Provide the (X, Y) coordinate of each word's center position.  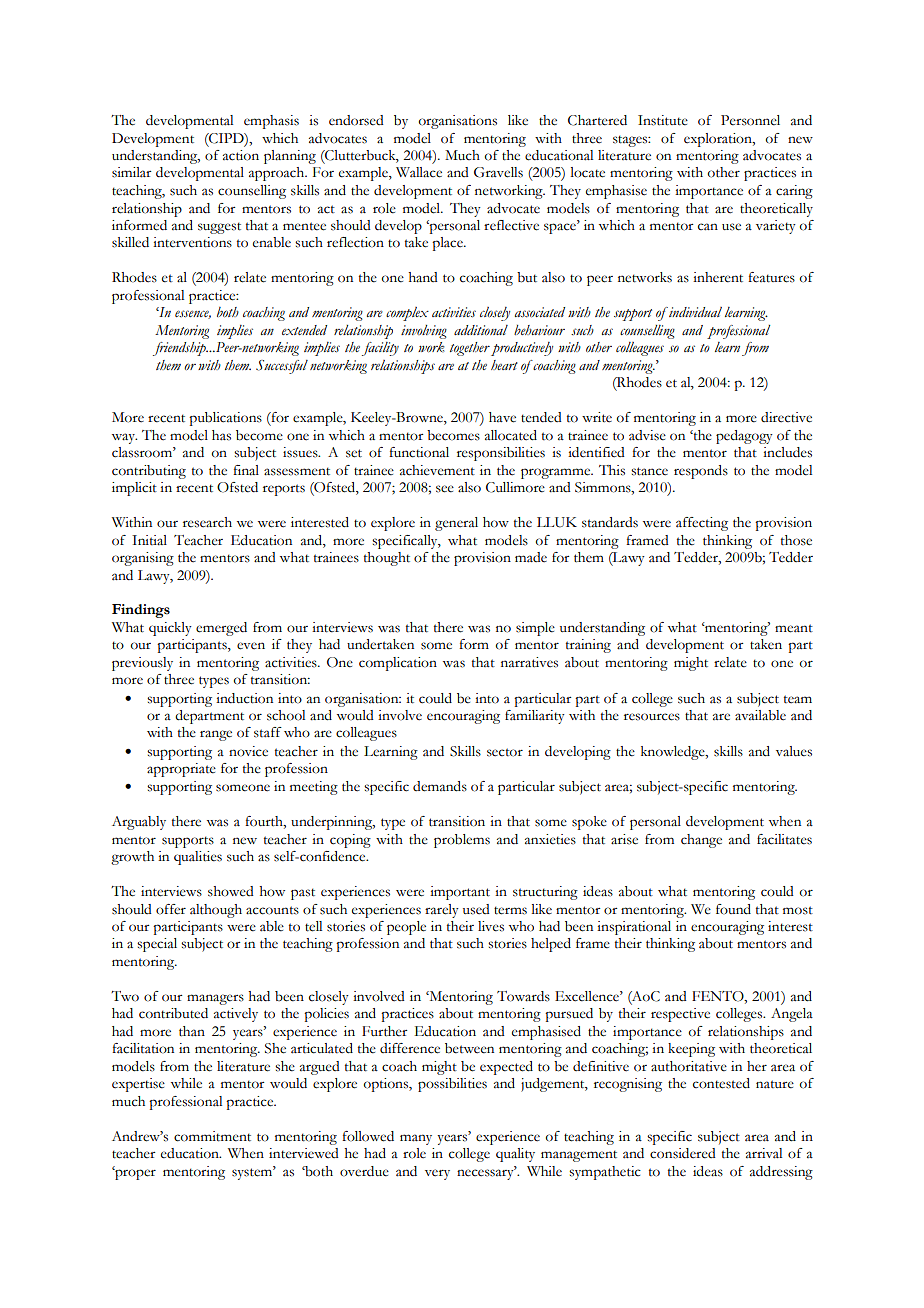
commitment (212, 1136)
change (701, 841)
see (445, 489)
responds (701, 472)
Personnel (750, 120)
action (241, 155)
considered (683, 1153)
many (416, 1139)
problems (462, 841)
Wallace (419, 172)
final (246, 470)
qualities (198, 858)
